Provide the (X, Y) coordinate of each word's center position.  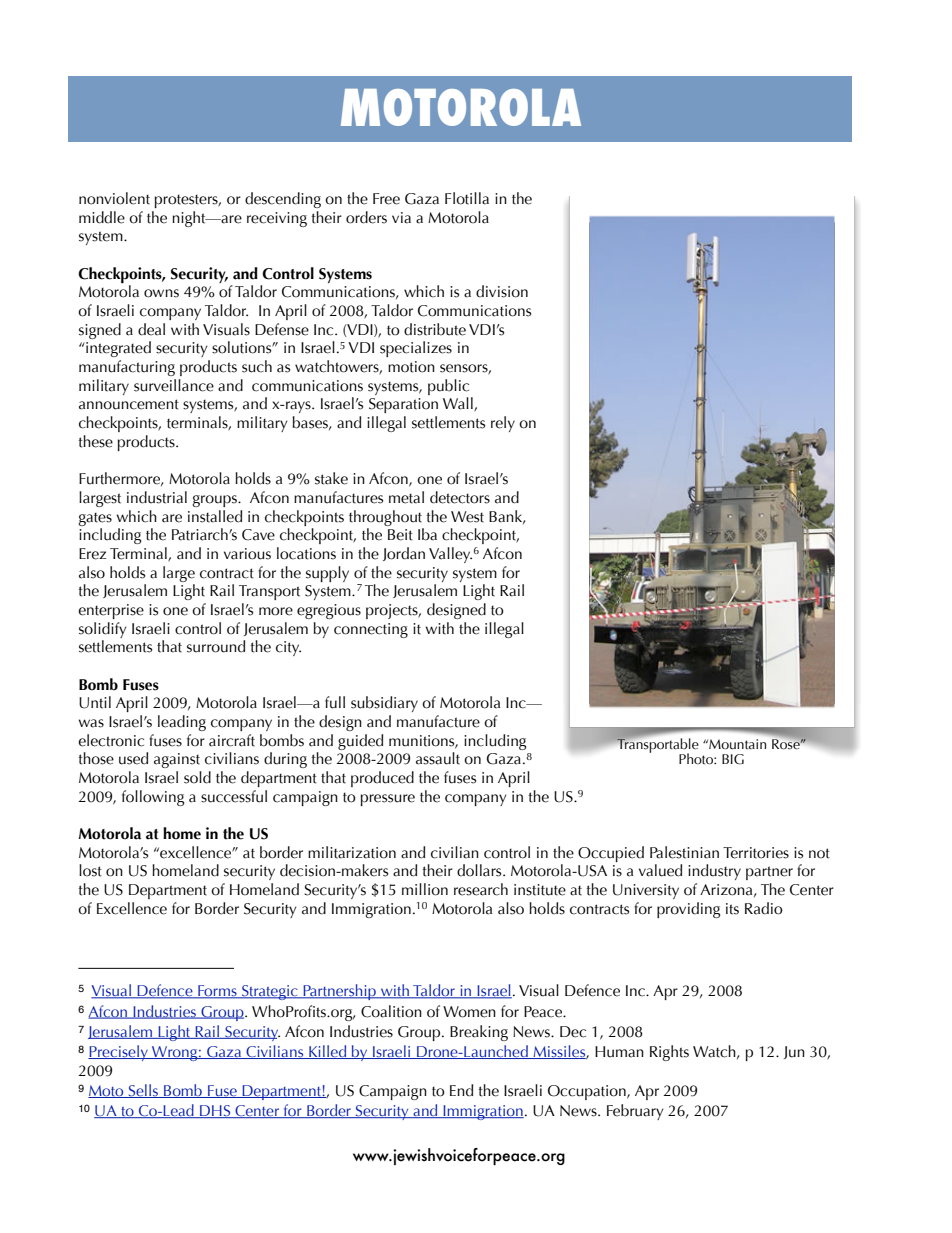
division (502, 291)
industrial (157, 497)
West (467, 517)
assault (438, 758)
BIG (733, 759)
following (153, 798)
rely (503, 424)
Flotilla (467, 198)
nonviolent (114, 198)
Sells (143, 1091)
